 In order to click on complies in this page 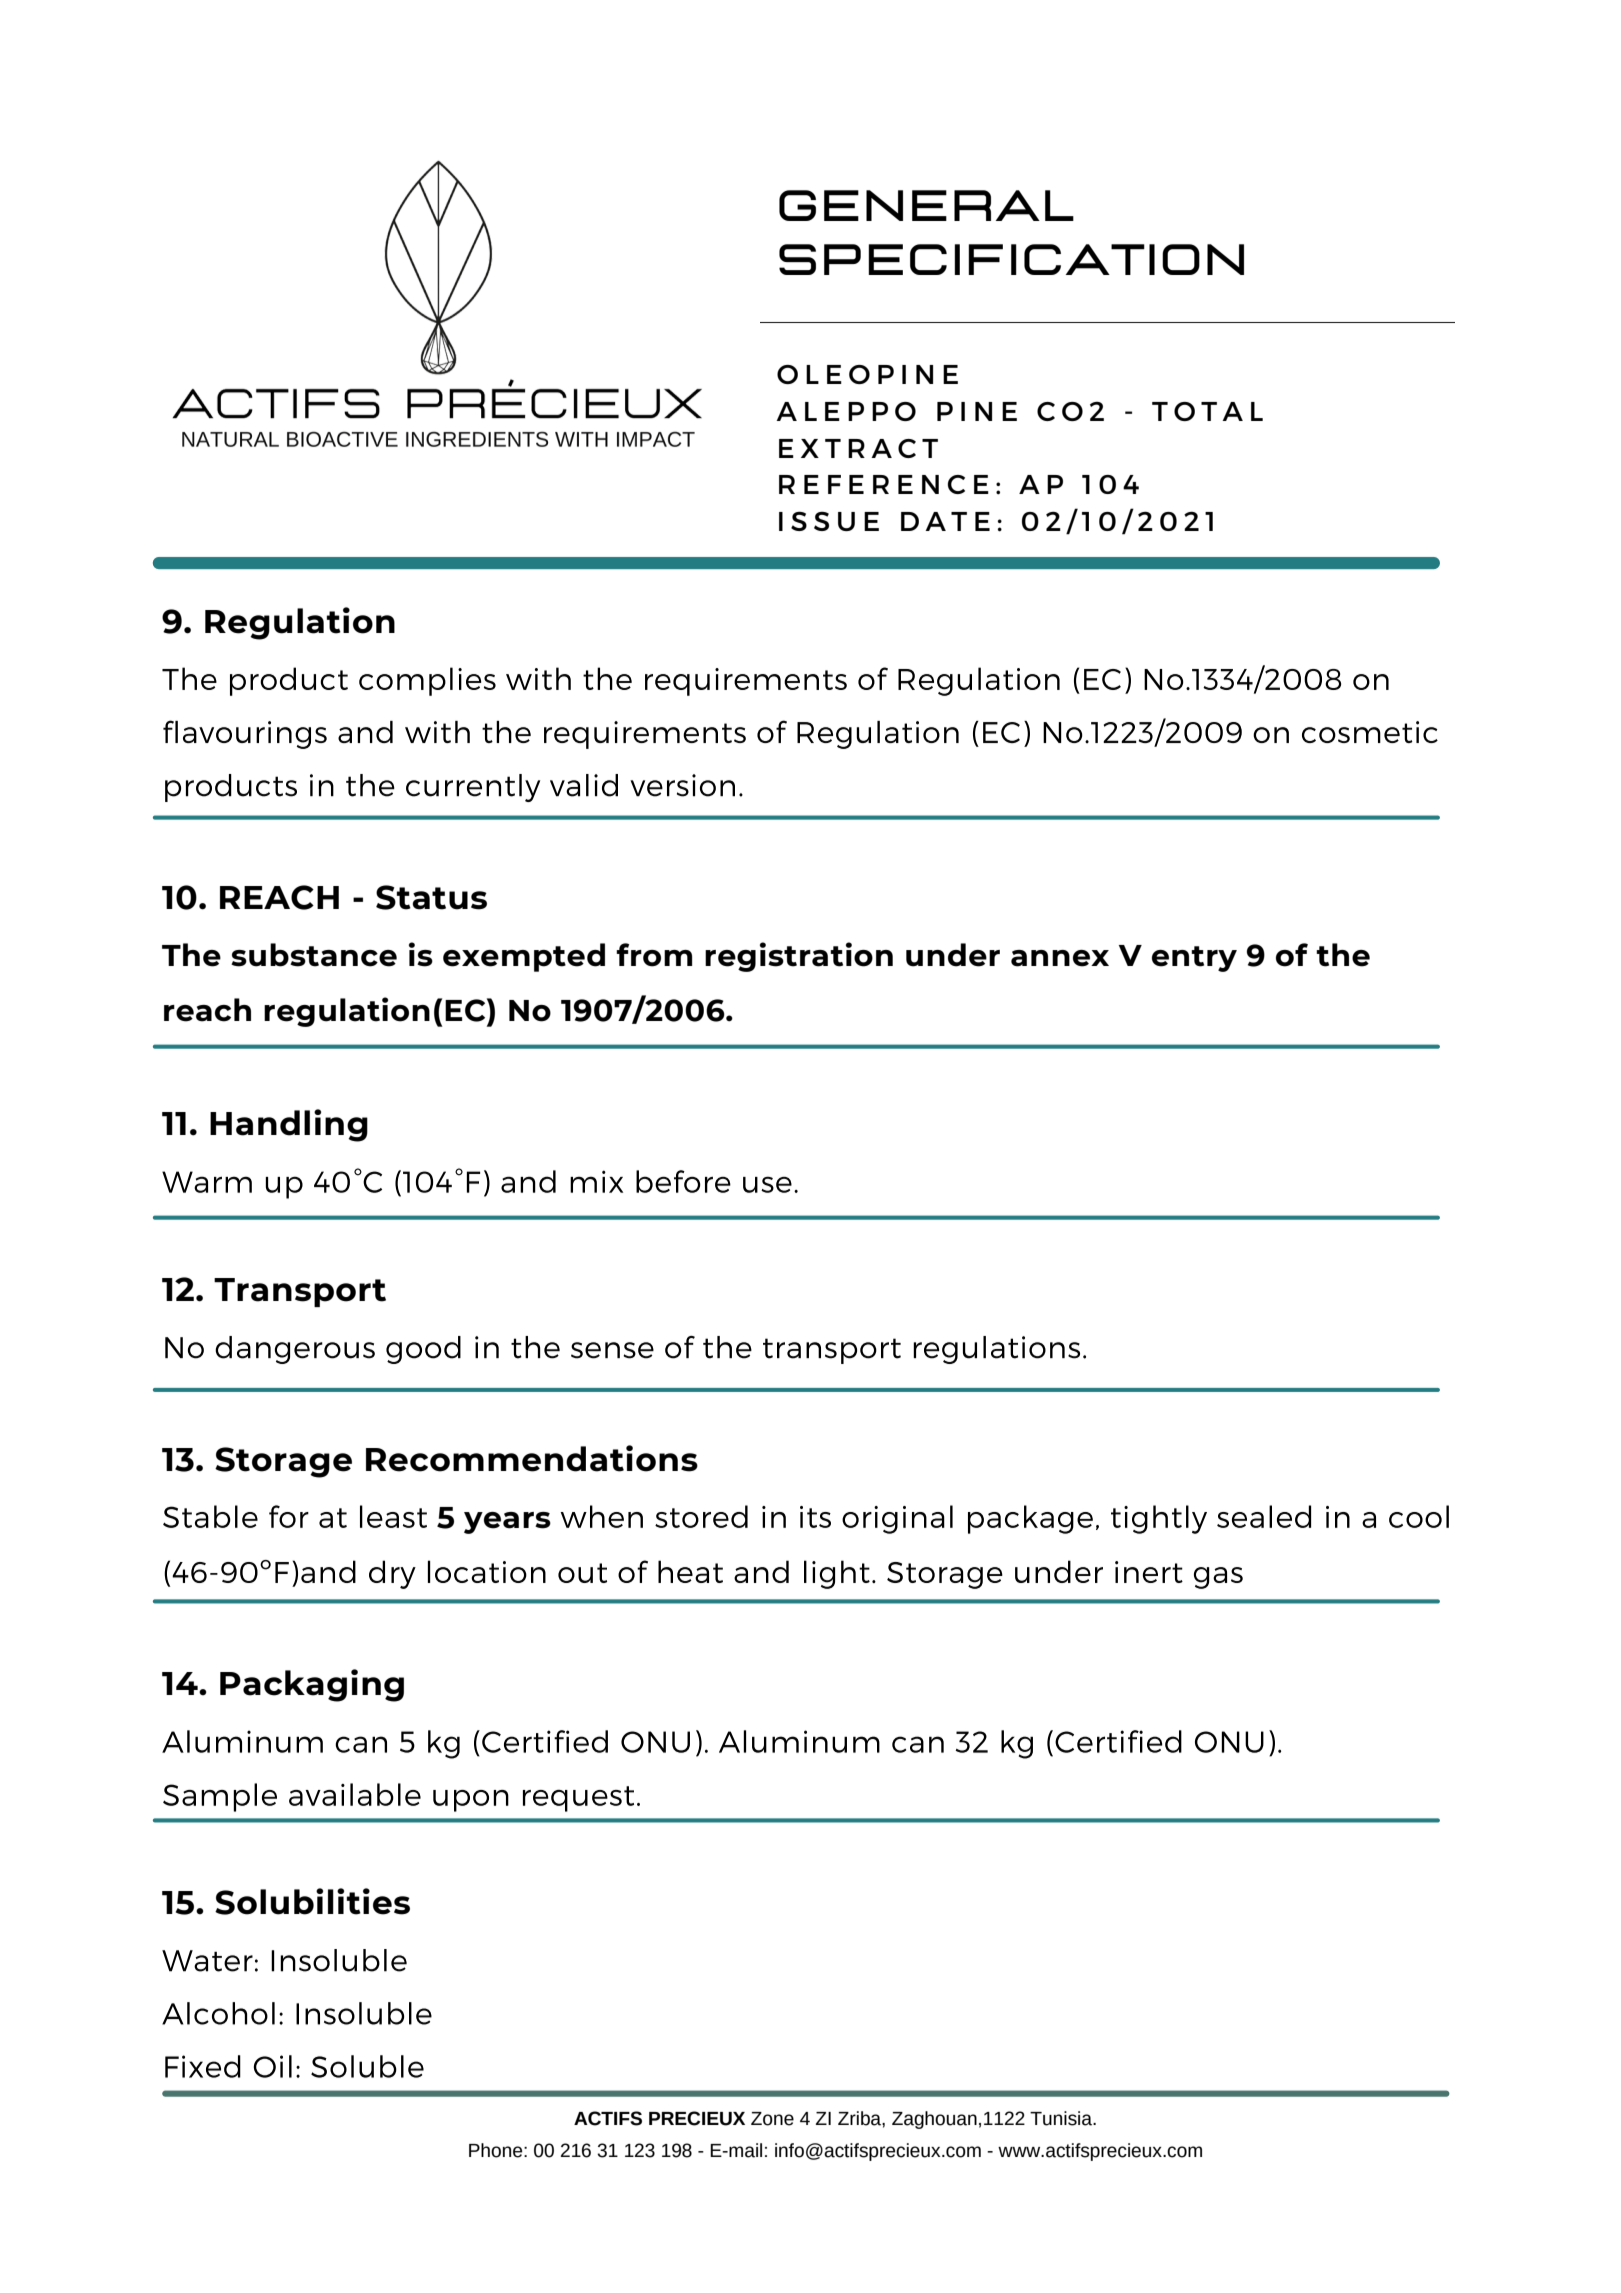, I will do `click(427, 681)`.
